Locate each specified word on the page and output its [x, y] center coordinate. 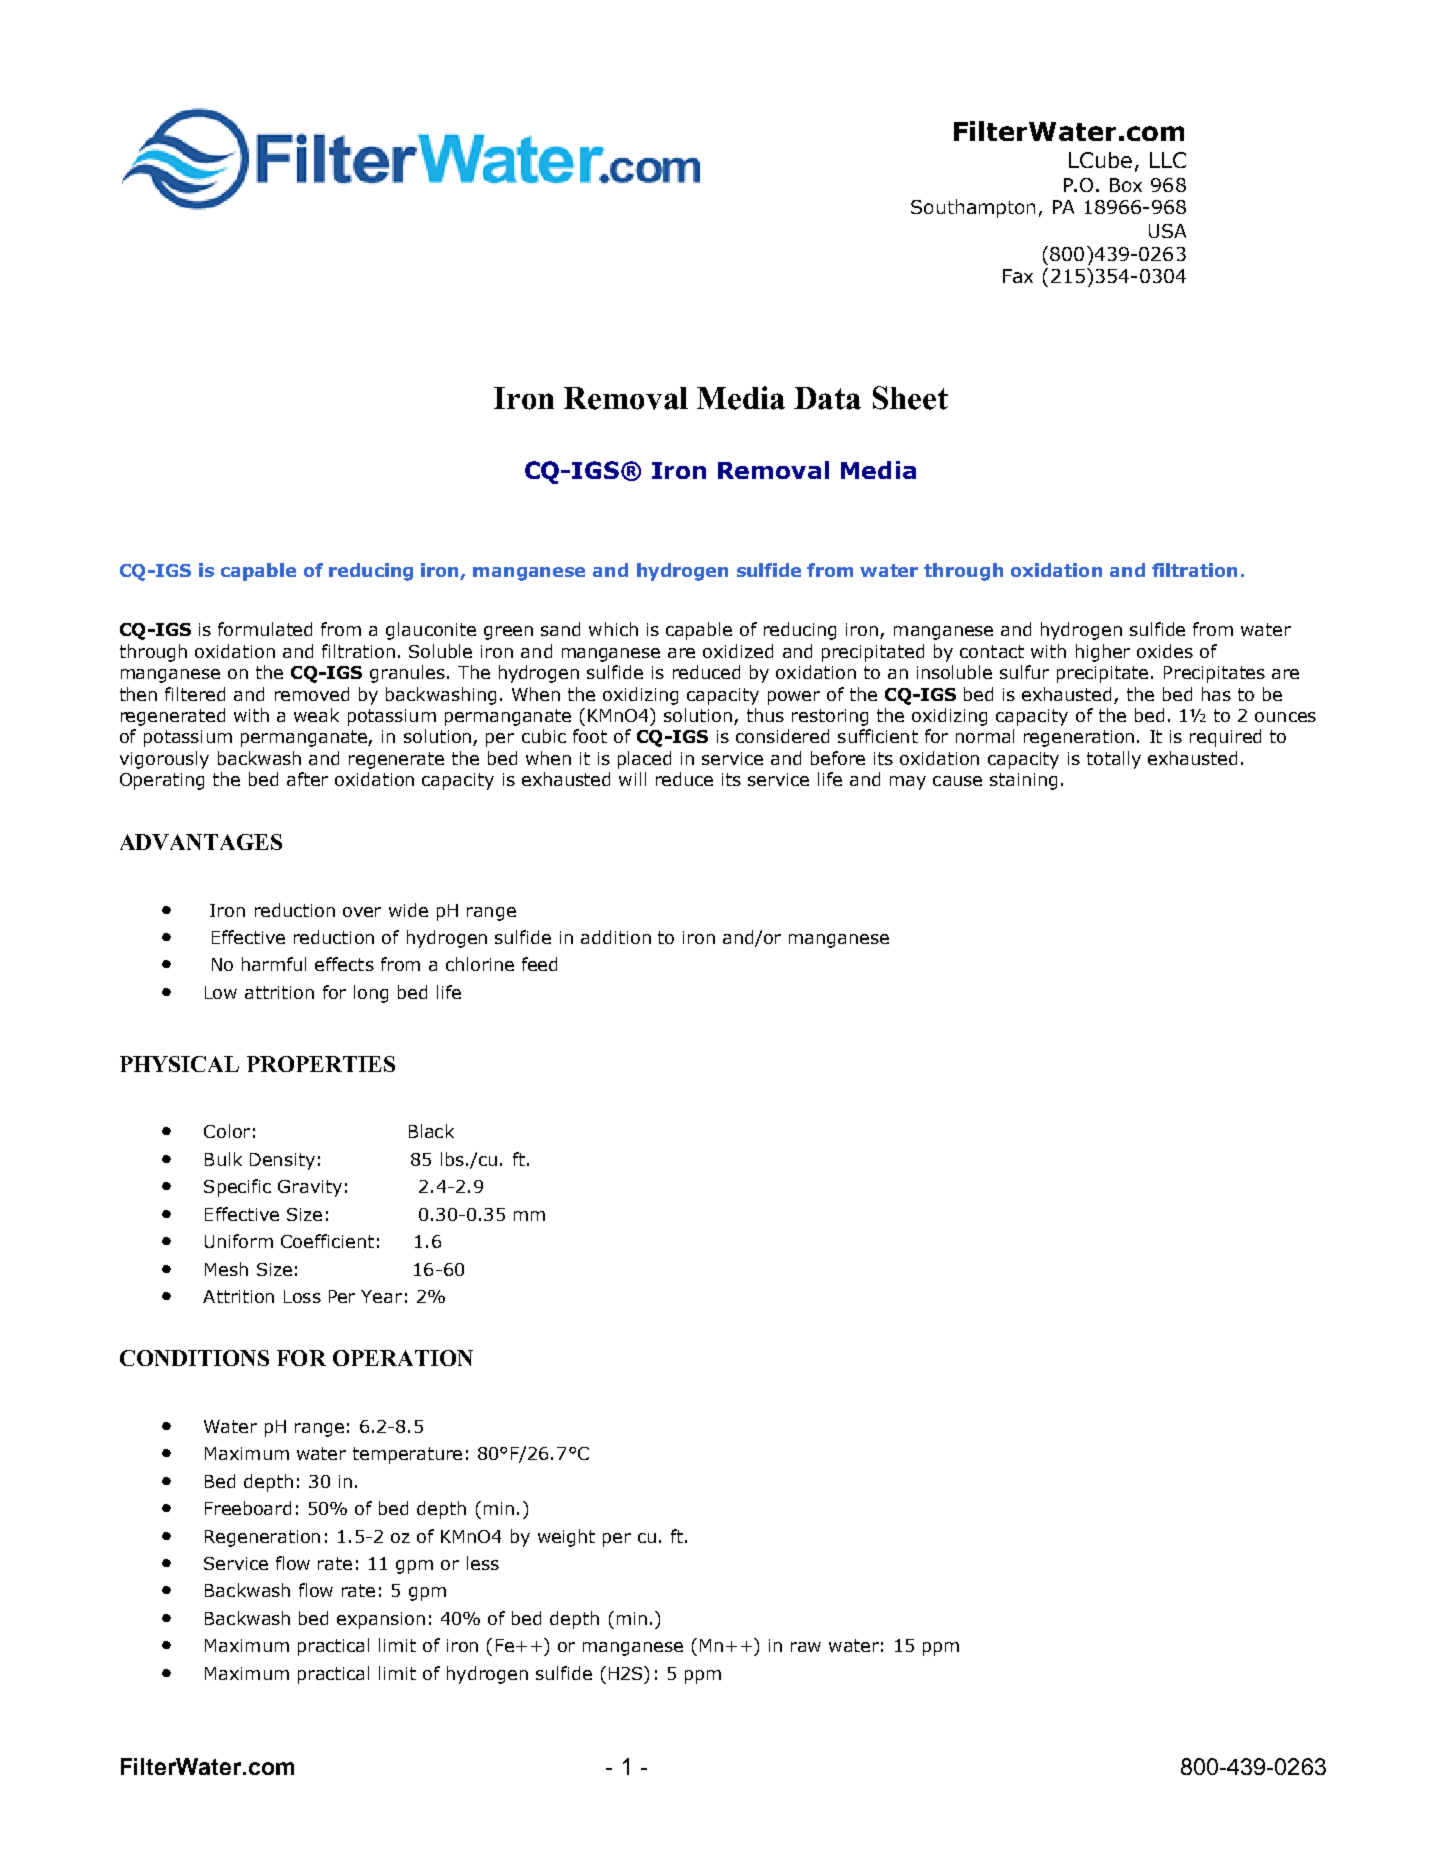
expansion [381, 1620]
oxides [1165, 651]
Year [381, 1296]
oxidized [738, 651]
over [362, 912]
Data [827, 398]
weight [566, 1538]
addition [616, 937]
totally [1114, 760]
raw [806, 1647]
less [483, 1563]
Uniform [239, 1241]
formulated [265, 629]
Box [1126, 185]
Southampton [973, 208]
